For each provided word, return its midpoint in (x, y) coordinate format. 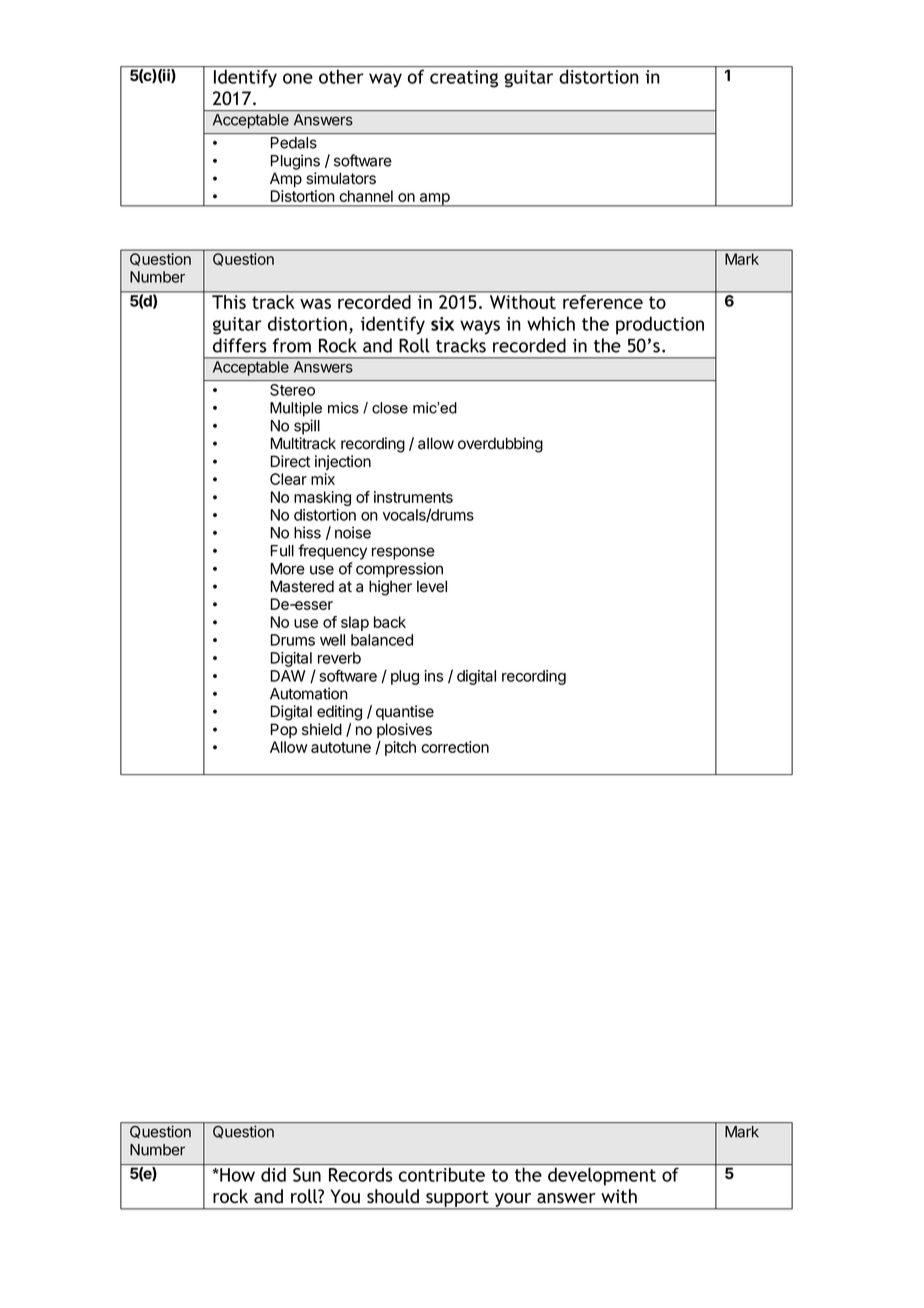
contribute (442, 1174)
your (513, 1201)
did (273, 1174)
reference (603, 302)
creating (464, 79)
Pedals (294, 143)
